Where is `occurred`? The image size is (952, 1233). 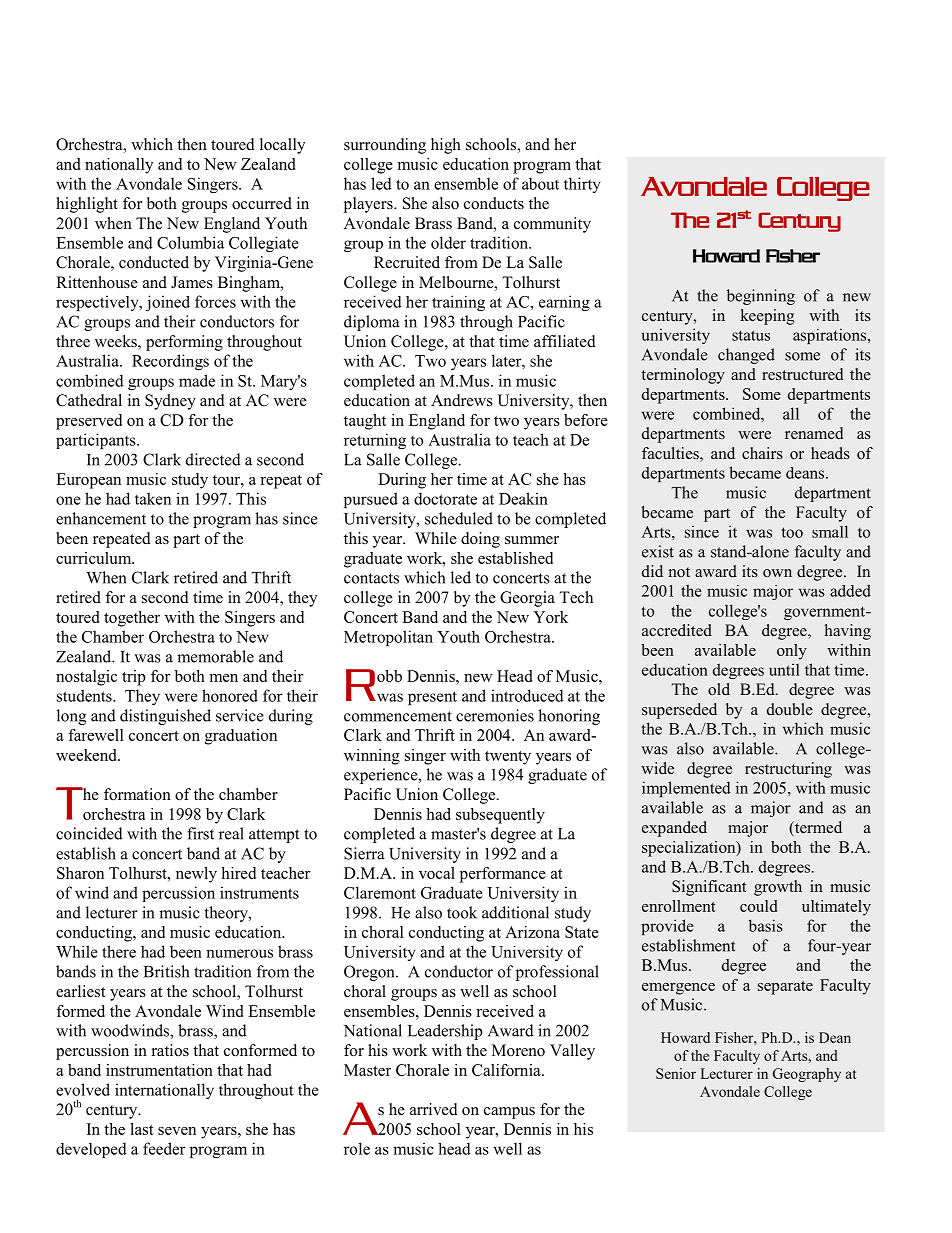
occurred is located at coordinates (262, 203).
